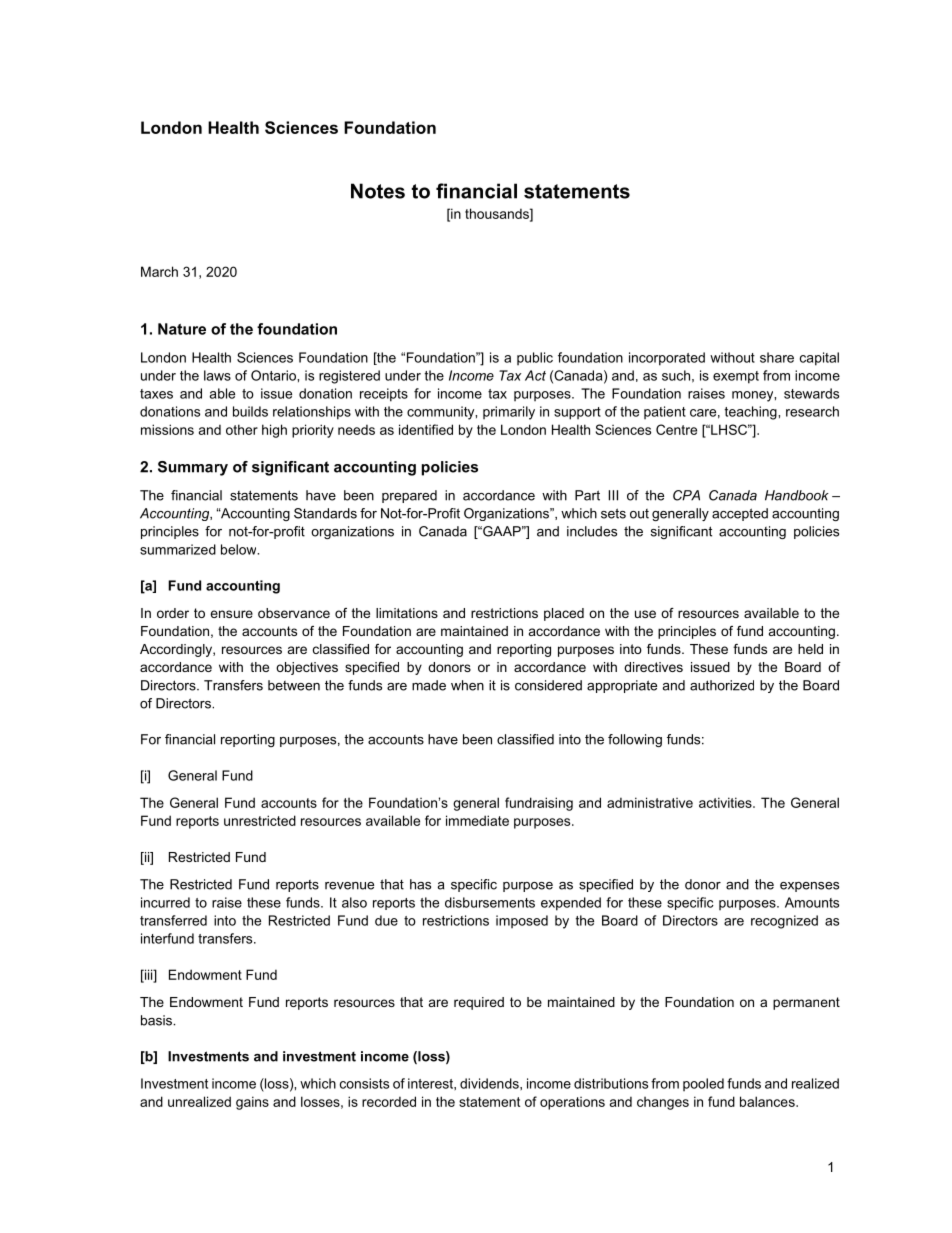  Describe the element at coordinates (231, 614) in the screenshot. I see `ensure` at that location.
